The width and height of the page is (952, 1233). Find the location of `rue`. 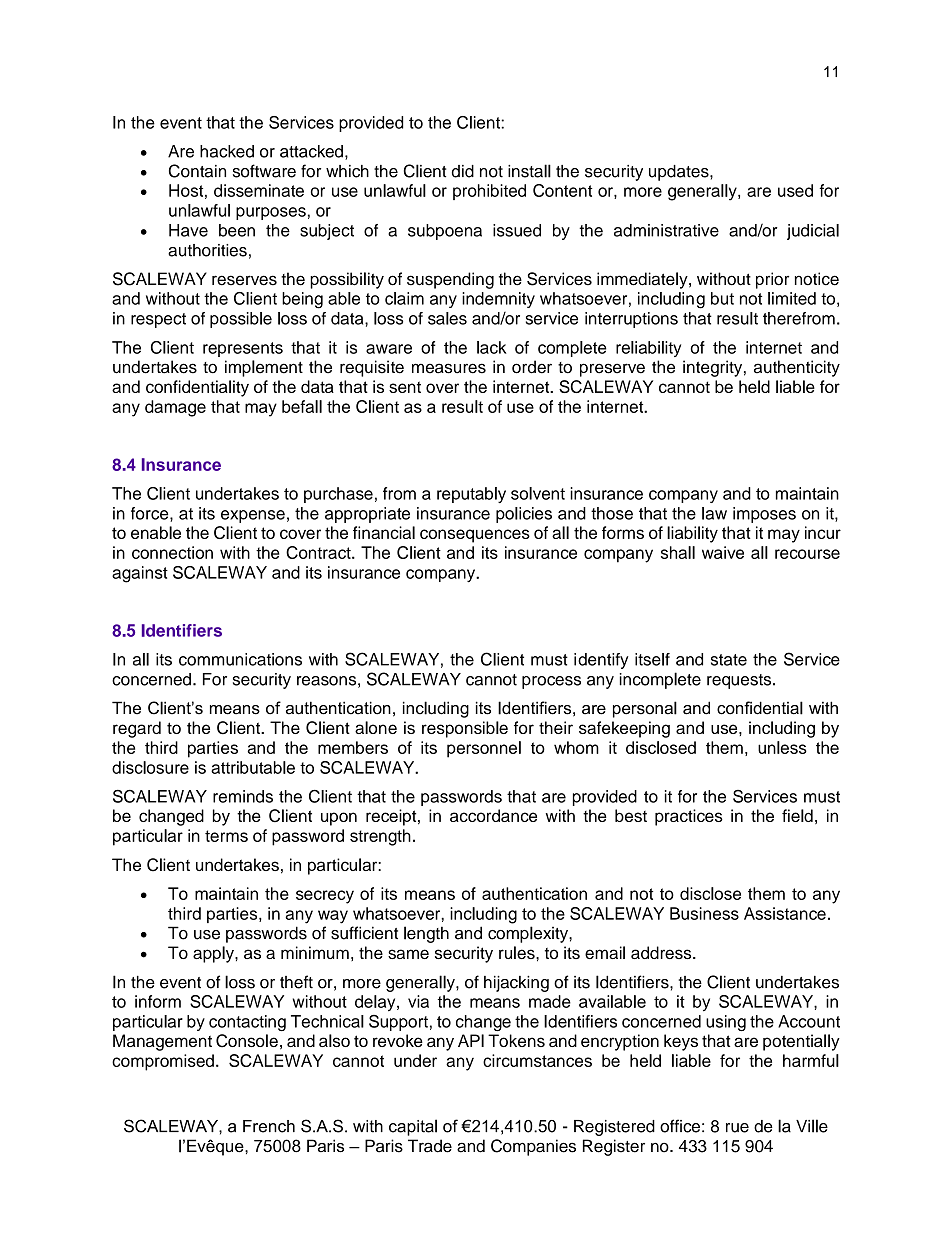

rue is located at coordinates (737, 1128).
